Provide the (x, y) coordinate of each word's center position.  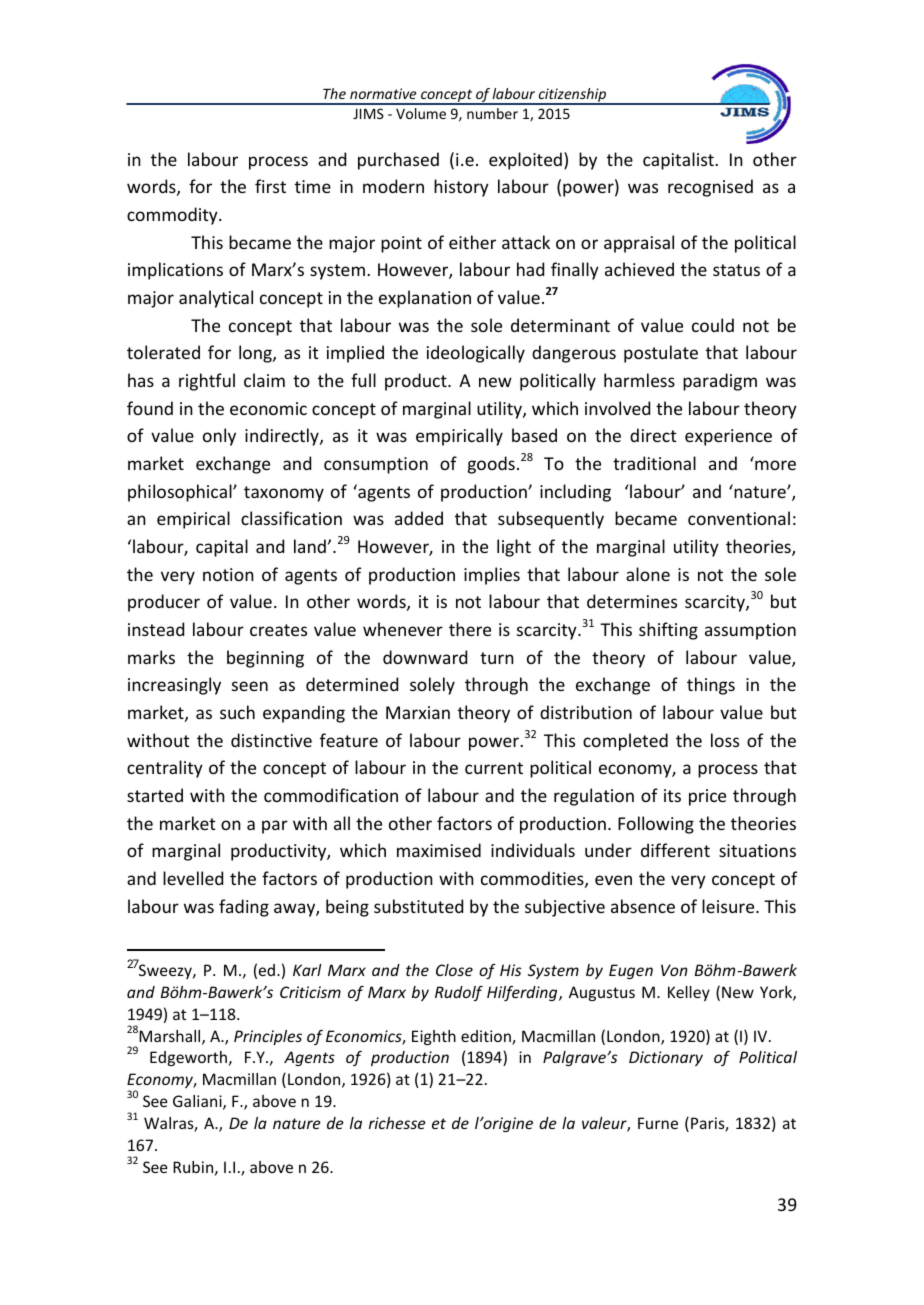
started (155, 795)
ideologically (476, 354)
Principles (268, 1037)
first (270, 186)
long (256, 354)
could (713, 325)
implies (492, 576)
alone (648, 574)
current (494, 768)
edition (487, 1037)
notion (228, 574)
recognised (710, 188)
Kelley (689, 993)
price (707, 797)
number (492, 113)
